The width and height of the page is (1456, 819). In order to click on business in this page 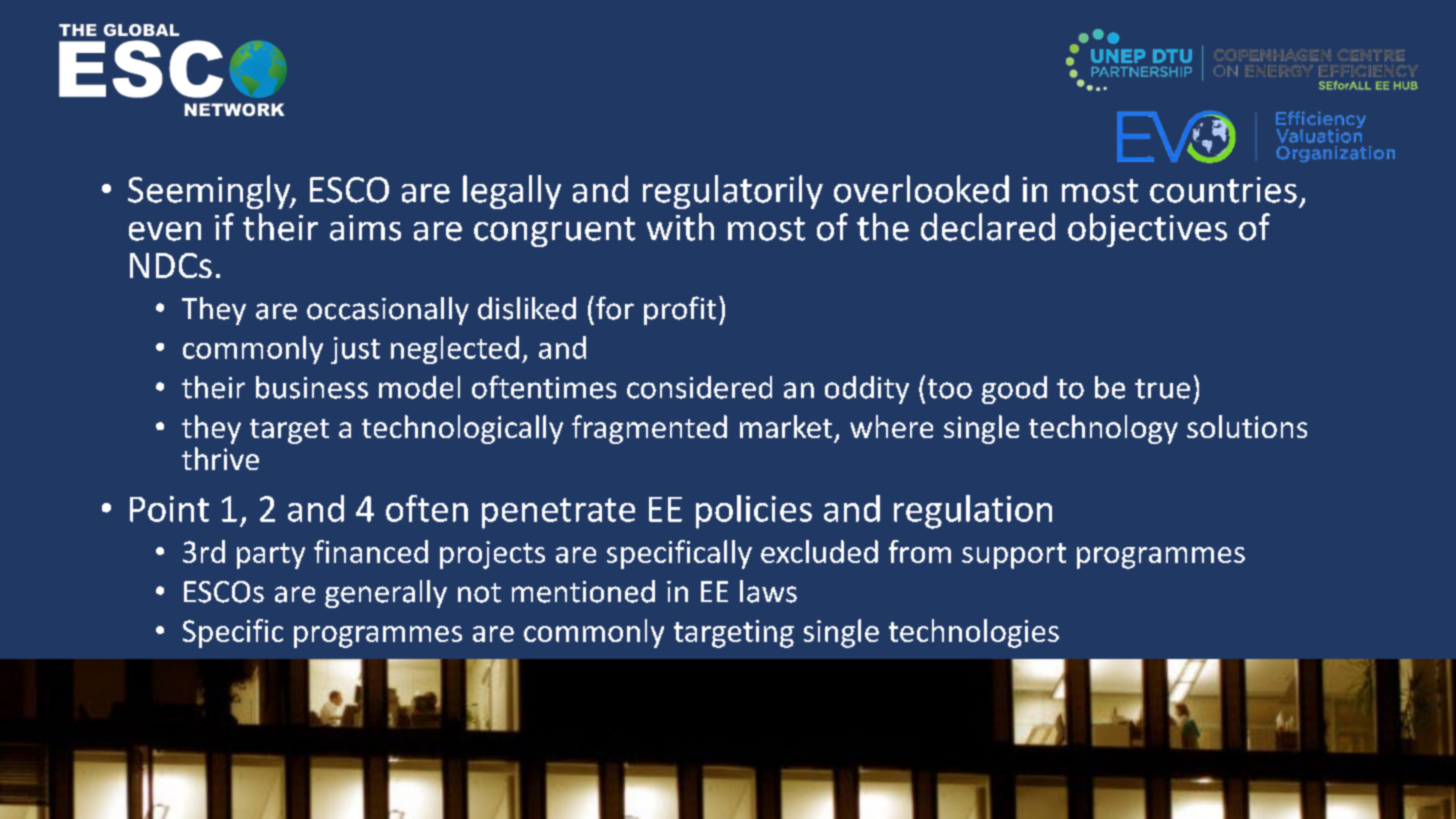, I will do `click(312, 387)`.
